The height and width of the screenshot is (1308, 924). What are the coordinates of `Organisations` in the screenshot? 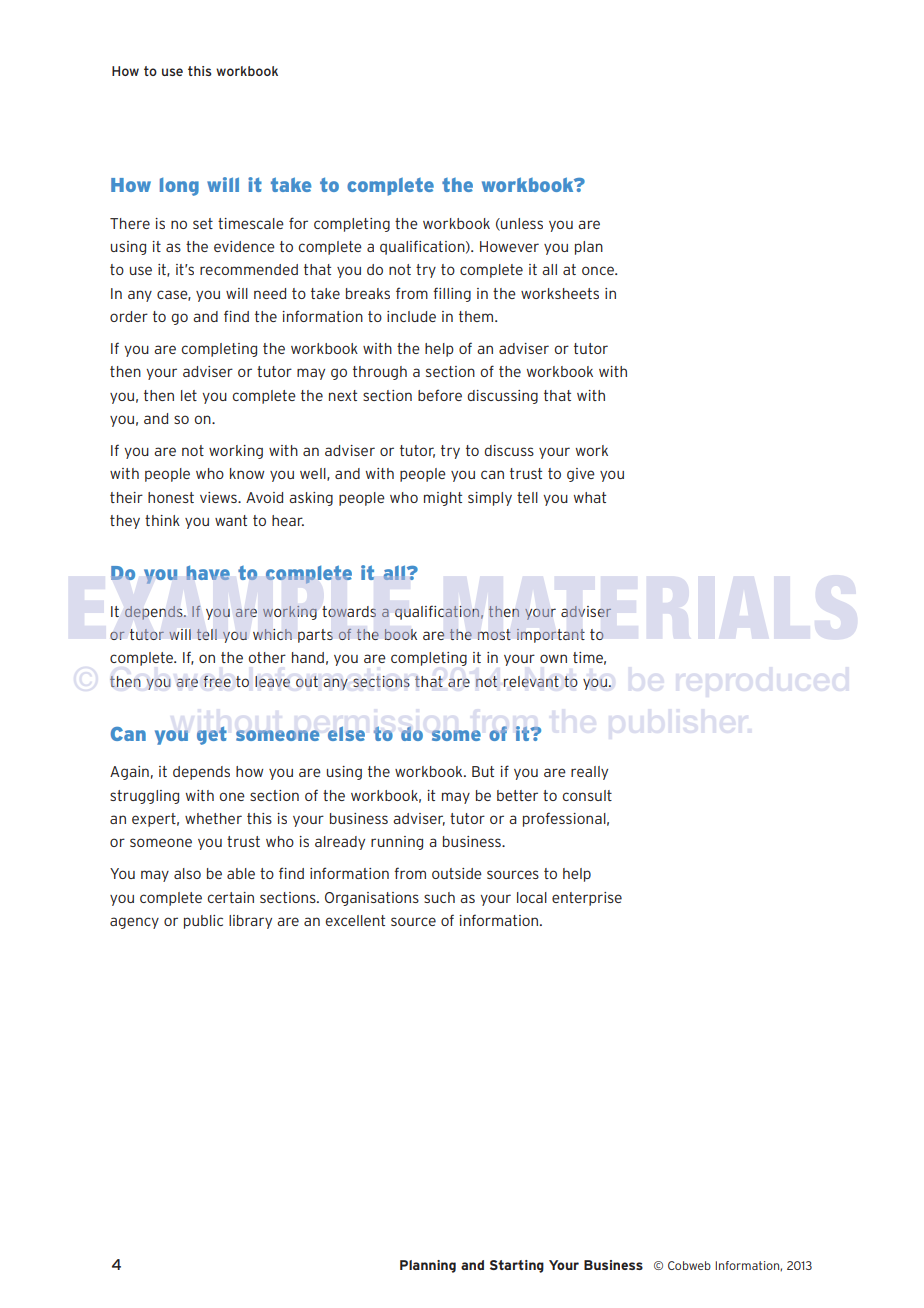 It's located at (372, 899).
